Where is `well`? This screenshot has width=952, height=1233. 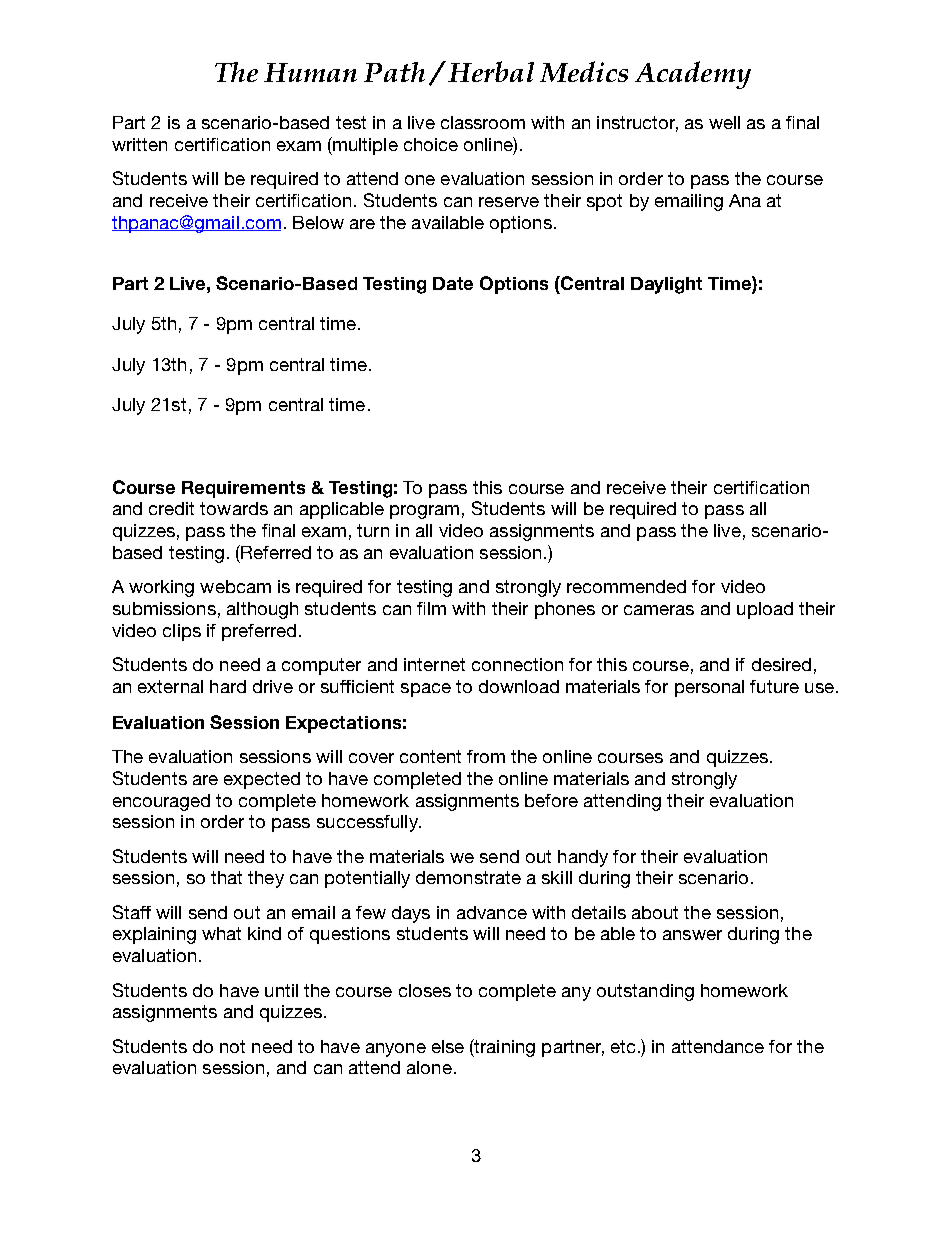
well is located at coordinates (724, 122).
